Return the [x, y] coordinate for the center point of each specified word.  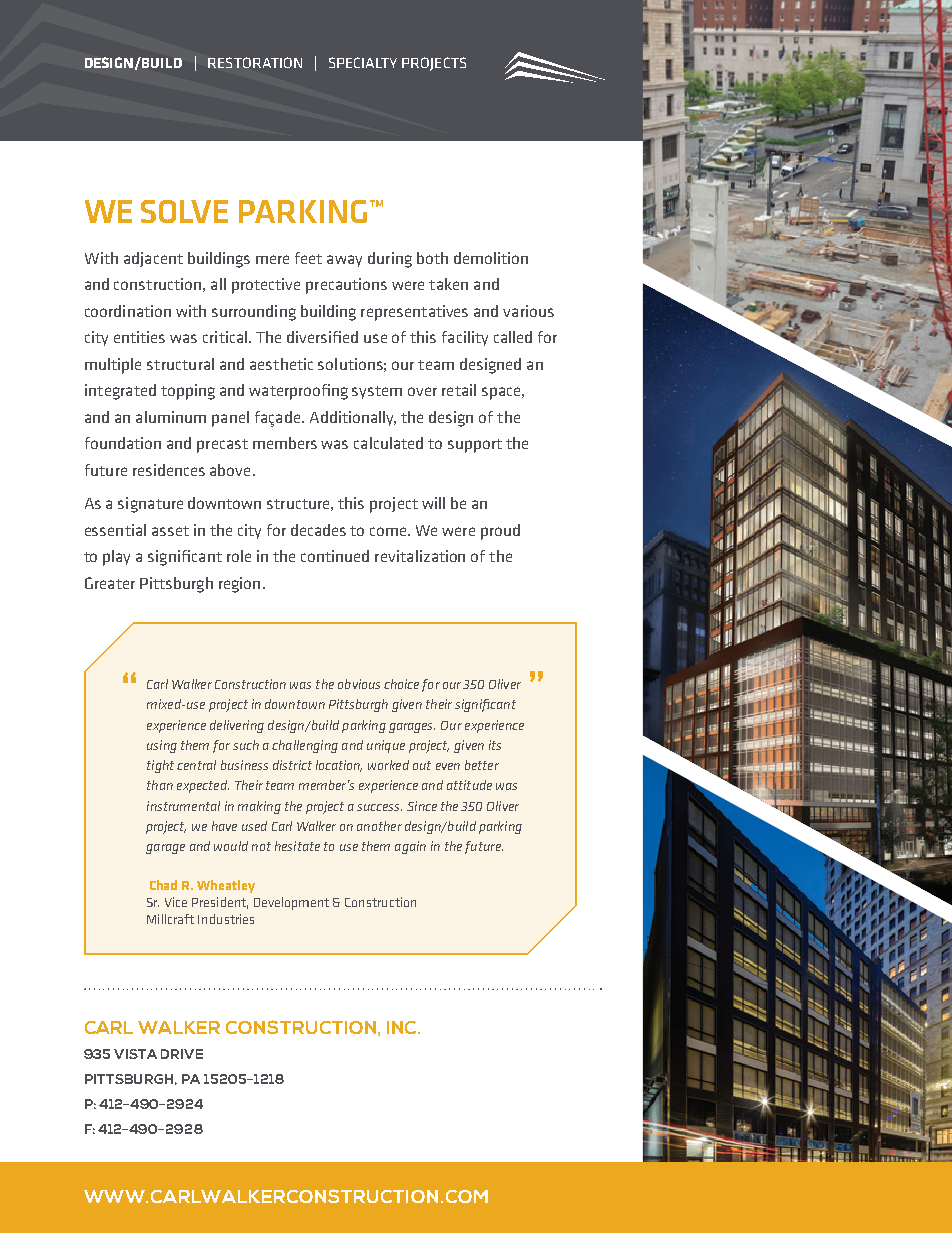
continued [335, 556]
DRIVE [182, 1054]
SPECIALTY [363, 62]
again [410, 847]
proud [500, 532]
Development [291, 903]
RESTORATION [255, 62]
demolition [491, 258]
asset [170, 531]
